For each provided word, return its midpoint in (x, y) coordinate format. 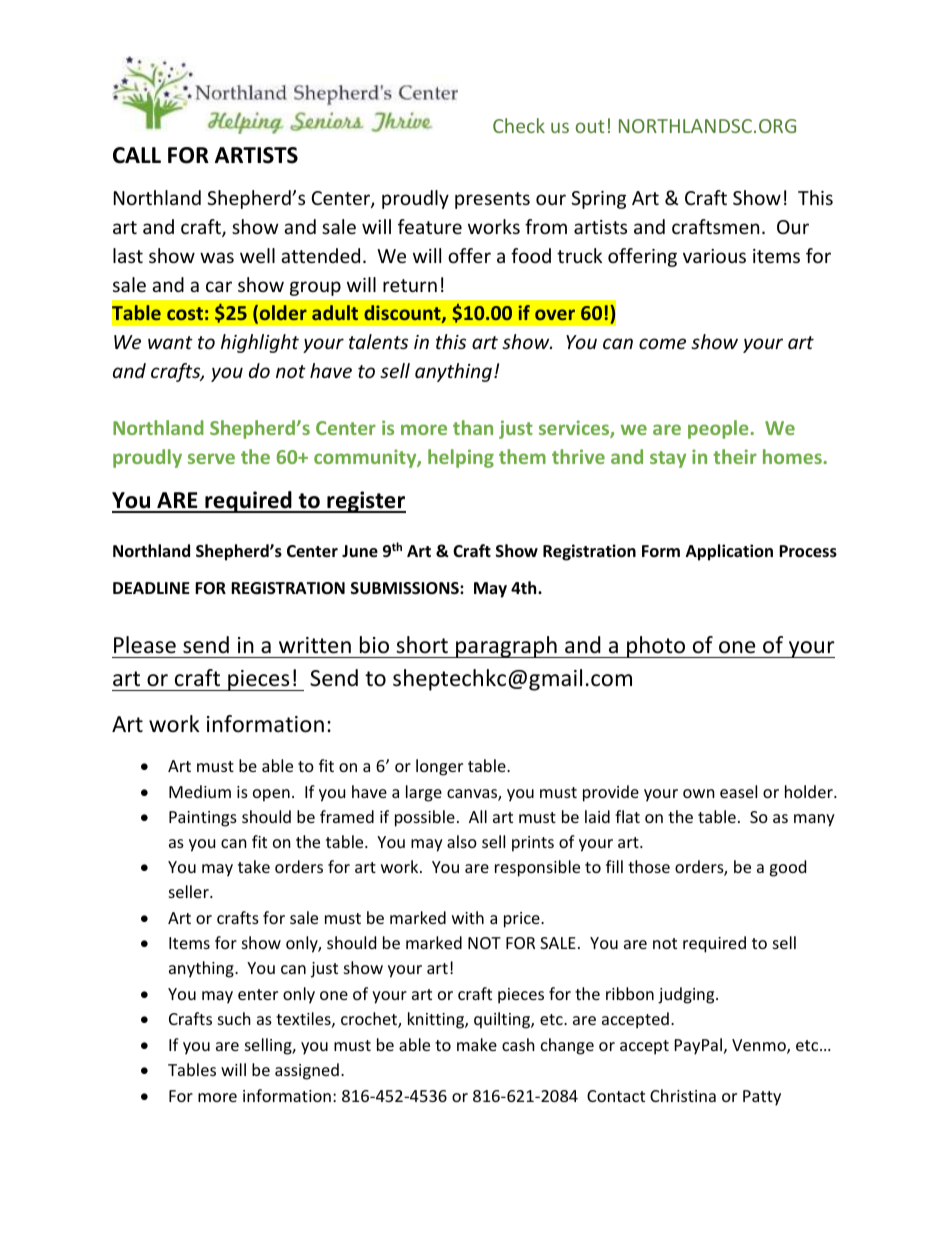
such (234, 1018)
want (170, 342)
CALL (137, 155)
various (714, 256)
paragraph (506, 647)
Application (729, 552)
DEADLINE (151, 588)
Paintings (203, 819)
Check (519, 125)
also (462, 841)
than (473, 427)
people (719, 429)
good (787, 868)
